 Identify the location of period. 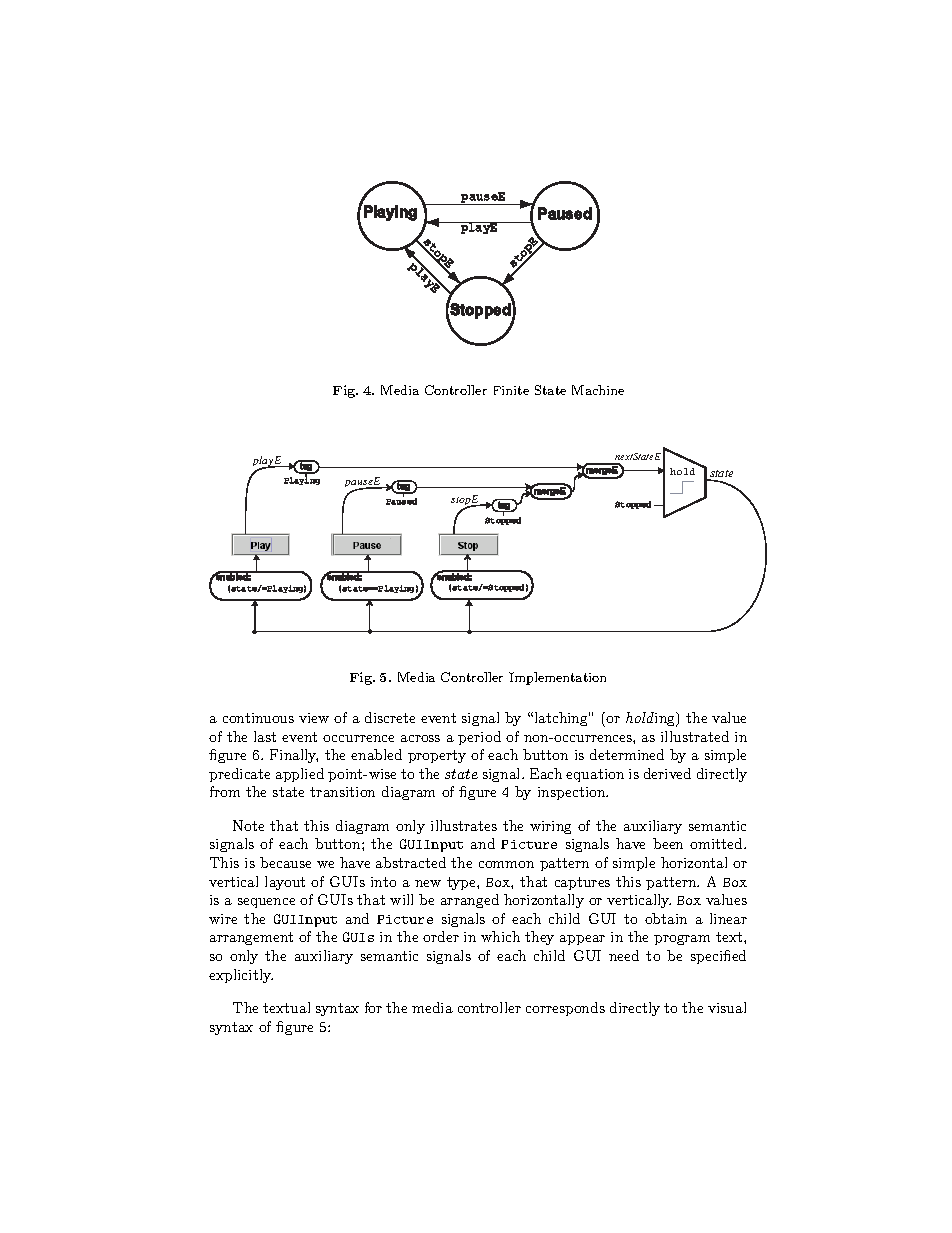
(479, 738).
